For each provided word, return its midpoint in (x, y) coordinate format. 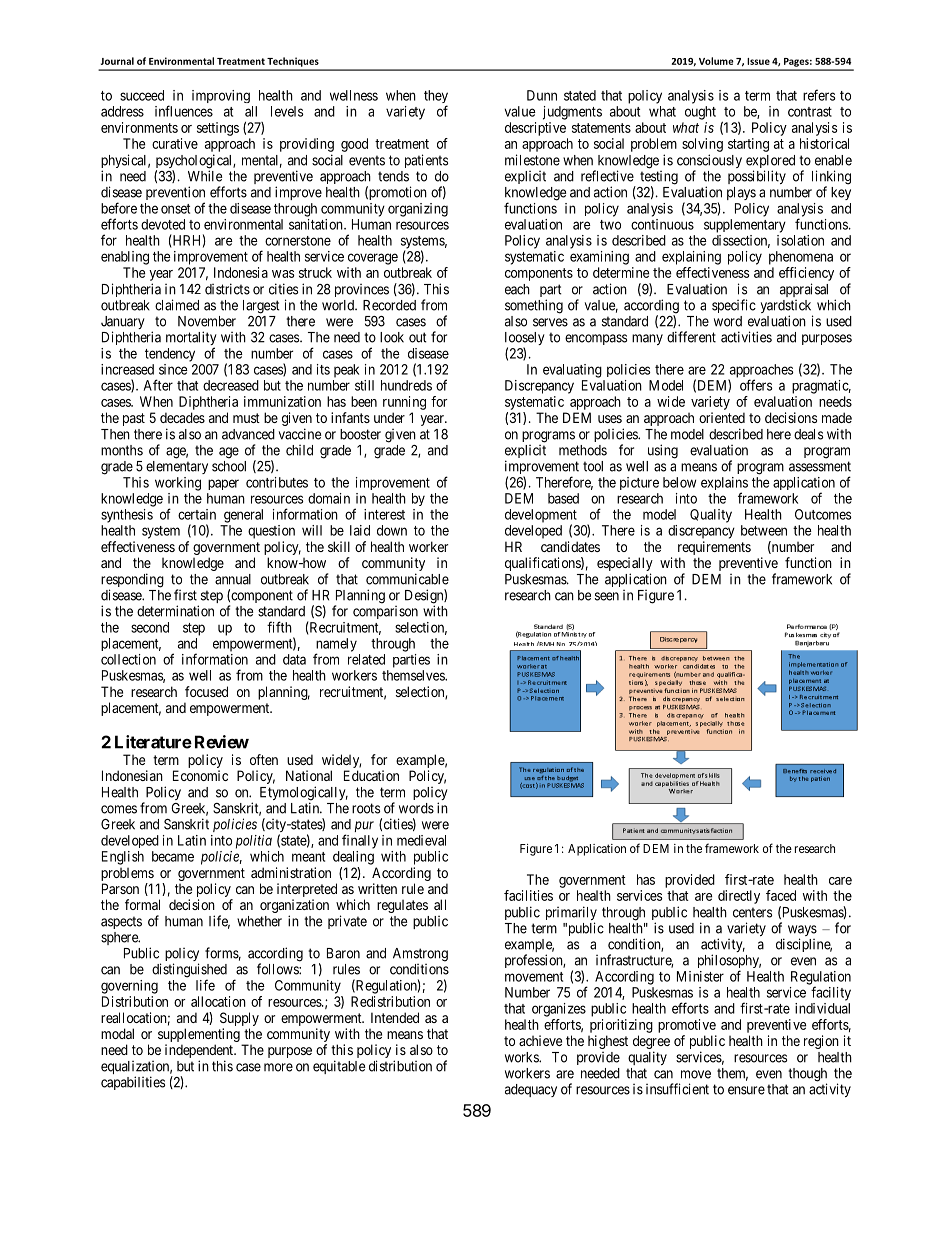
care (840, 881)
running (404, 403)
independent (200, 1052)
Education (371, 775)
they (436, 98)
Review (222, 742)
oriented (722, 417)
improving (221, 96)
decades (182, 417)
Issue (758, 61)
